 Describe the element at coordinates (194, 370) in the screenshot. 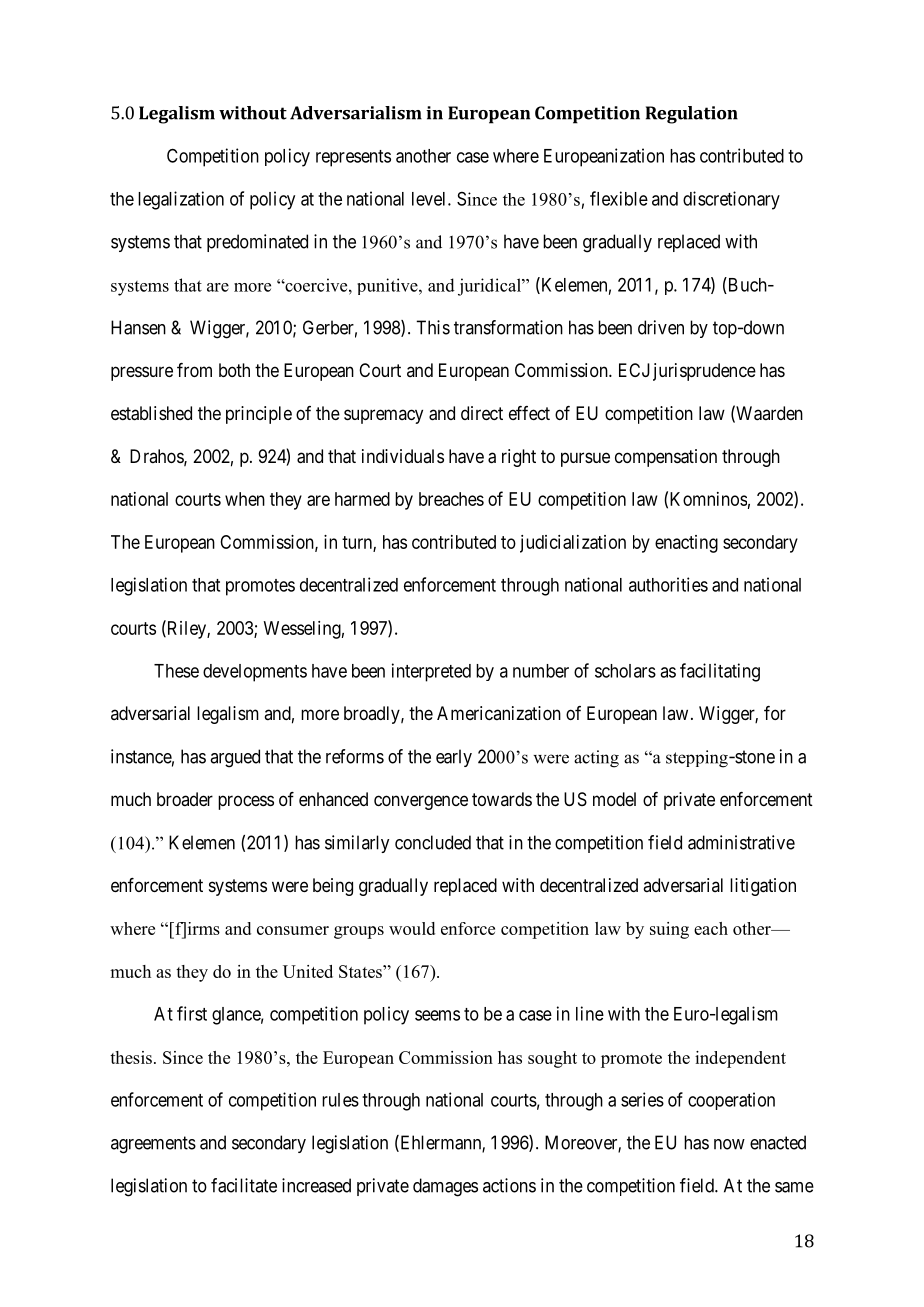

I see `from` at that location.
